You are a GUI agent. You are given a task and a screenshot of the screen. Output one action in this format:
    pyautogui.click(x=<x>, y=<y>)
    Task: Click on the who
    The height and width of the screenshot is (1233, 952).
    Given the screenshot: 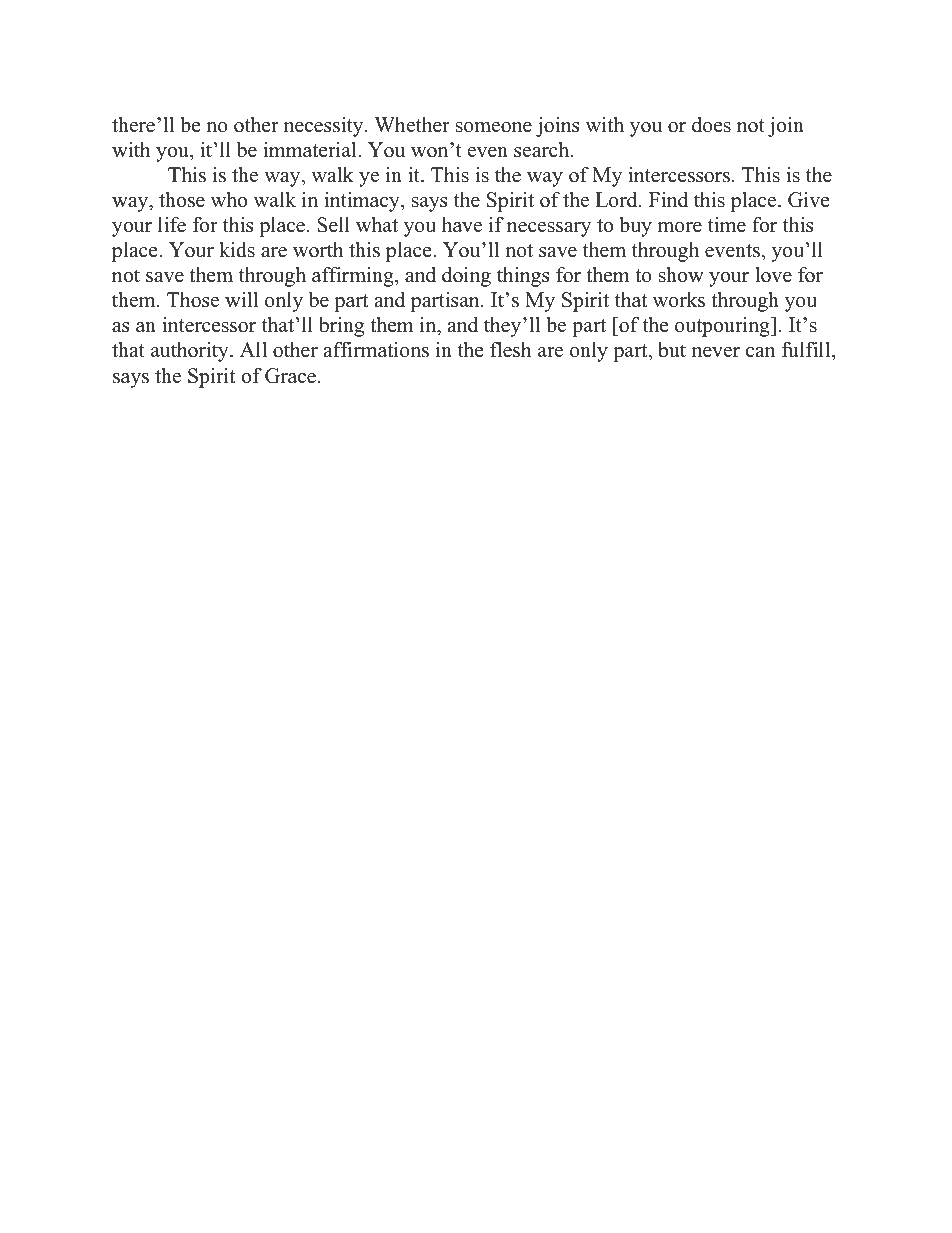 What is the action you would take?
    pyautogui.click(x=229, y=200)
